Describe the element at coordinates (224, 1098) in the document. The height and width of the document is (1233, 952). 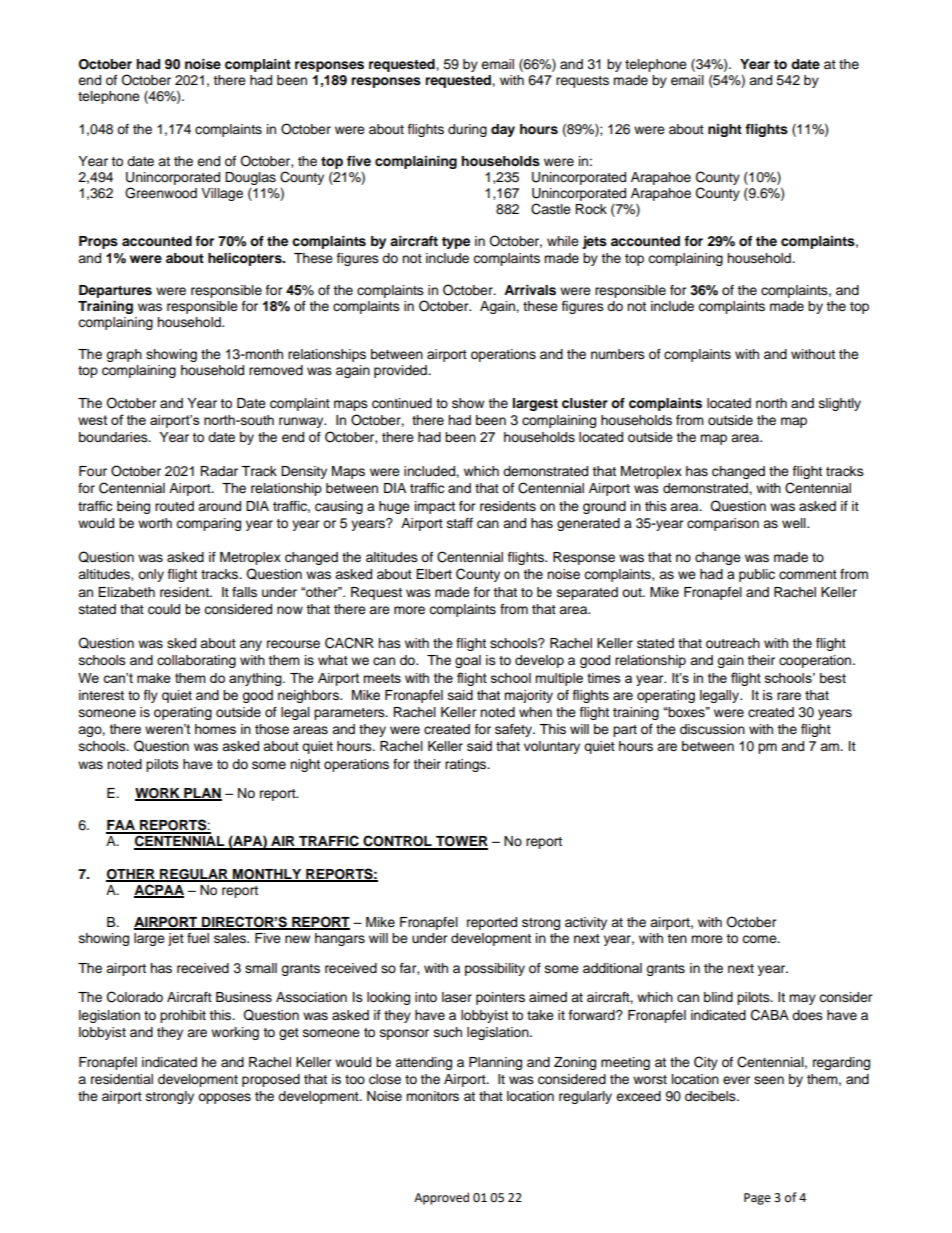
I see `opposes` at that location.
